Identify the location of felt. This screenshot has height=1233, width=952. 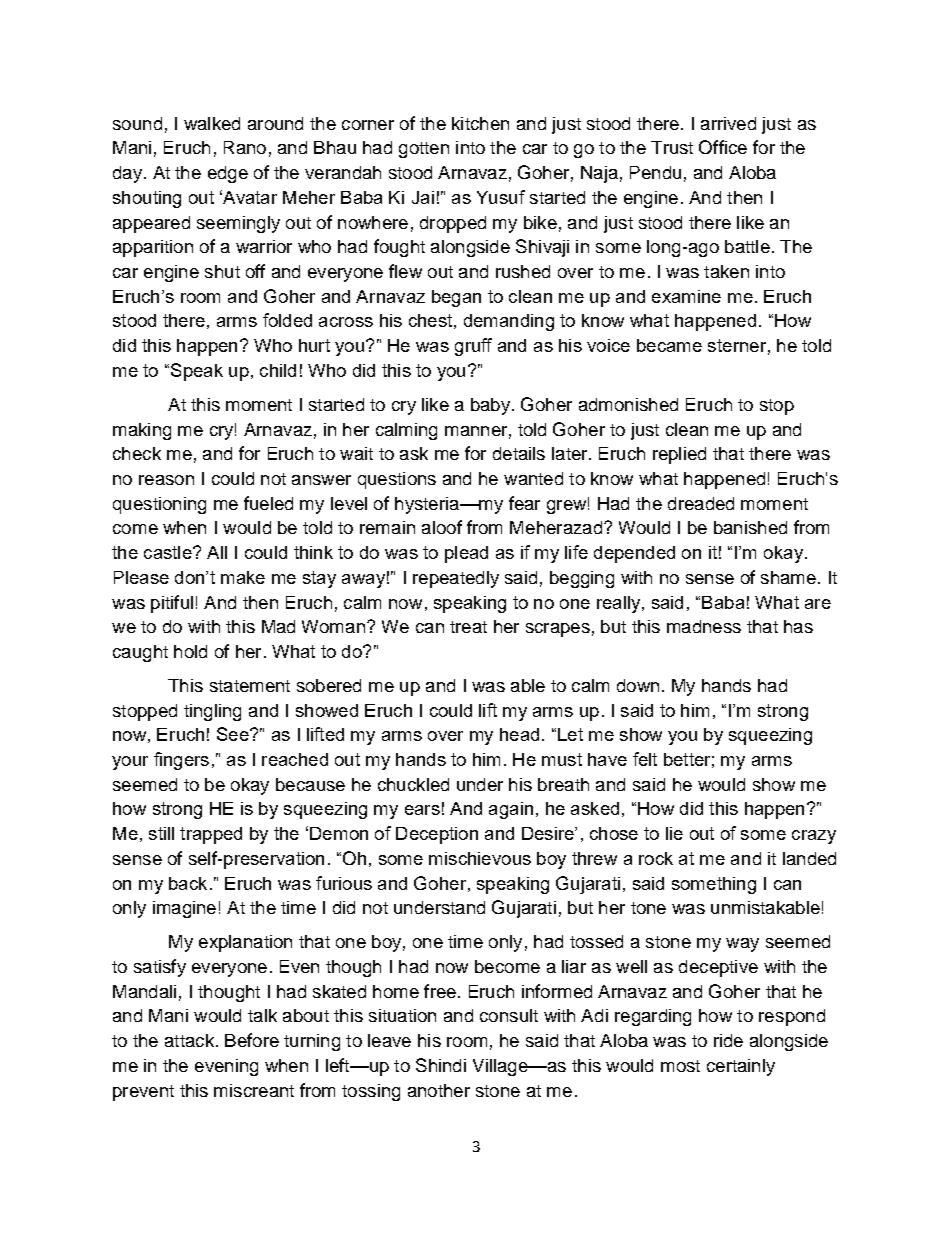
(645, 759).
